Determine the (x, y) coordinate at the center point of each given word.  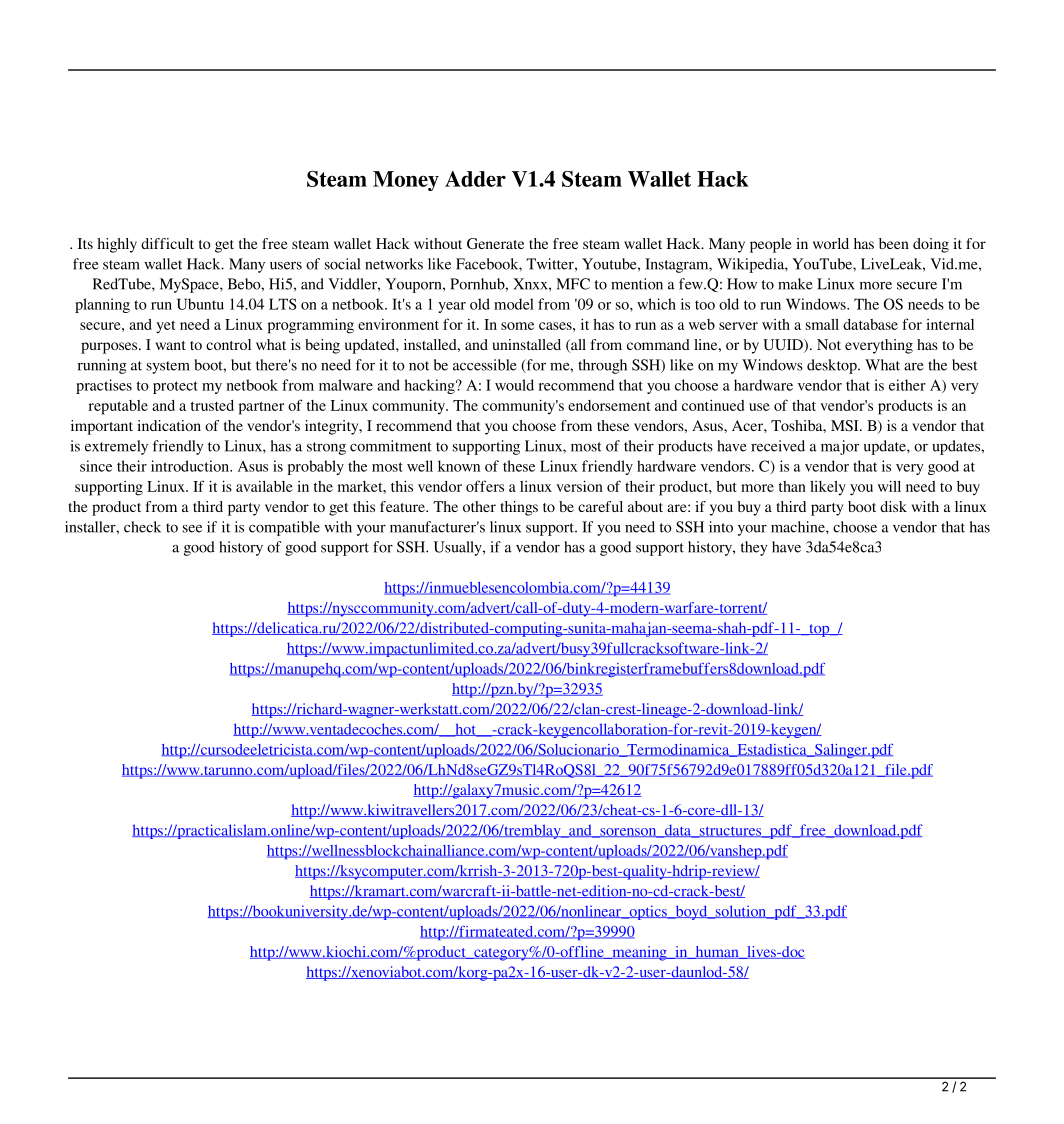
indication (169, 425)
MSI (846, 426)
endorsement (609, 405)
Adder (475, 179)
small (822, 324)
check (142, 527)
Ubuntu (200, 304)
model (514, 304)
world (831, 243)
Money (406, 181)
